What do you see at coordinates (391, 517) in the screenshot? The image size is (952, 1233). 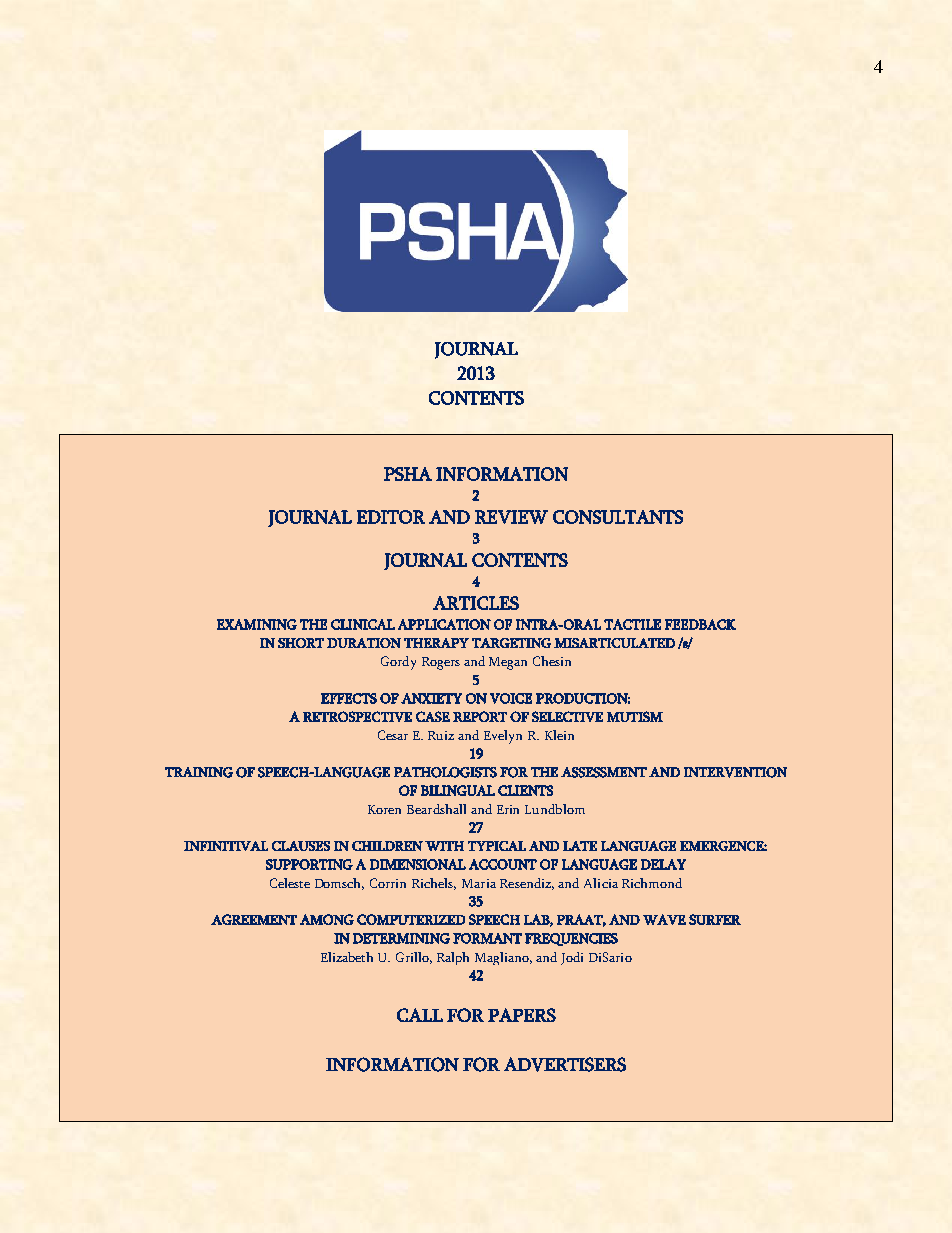 I see `EDITOR` at bounding box center [391, 517].
